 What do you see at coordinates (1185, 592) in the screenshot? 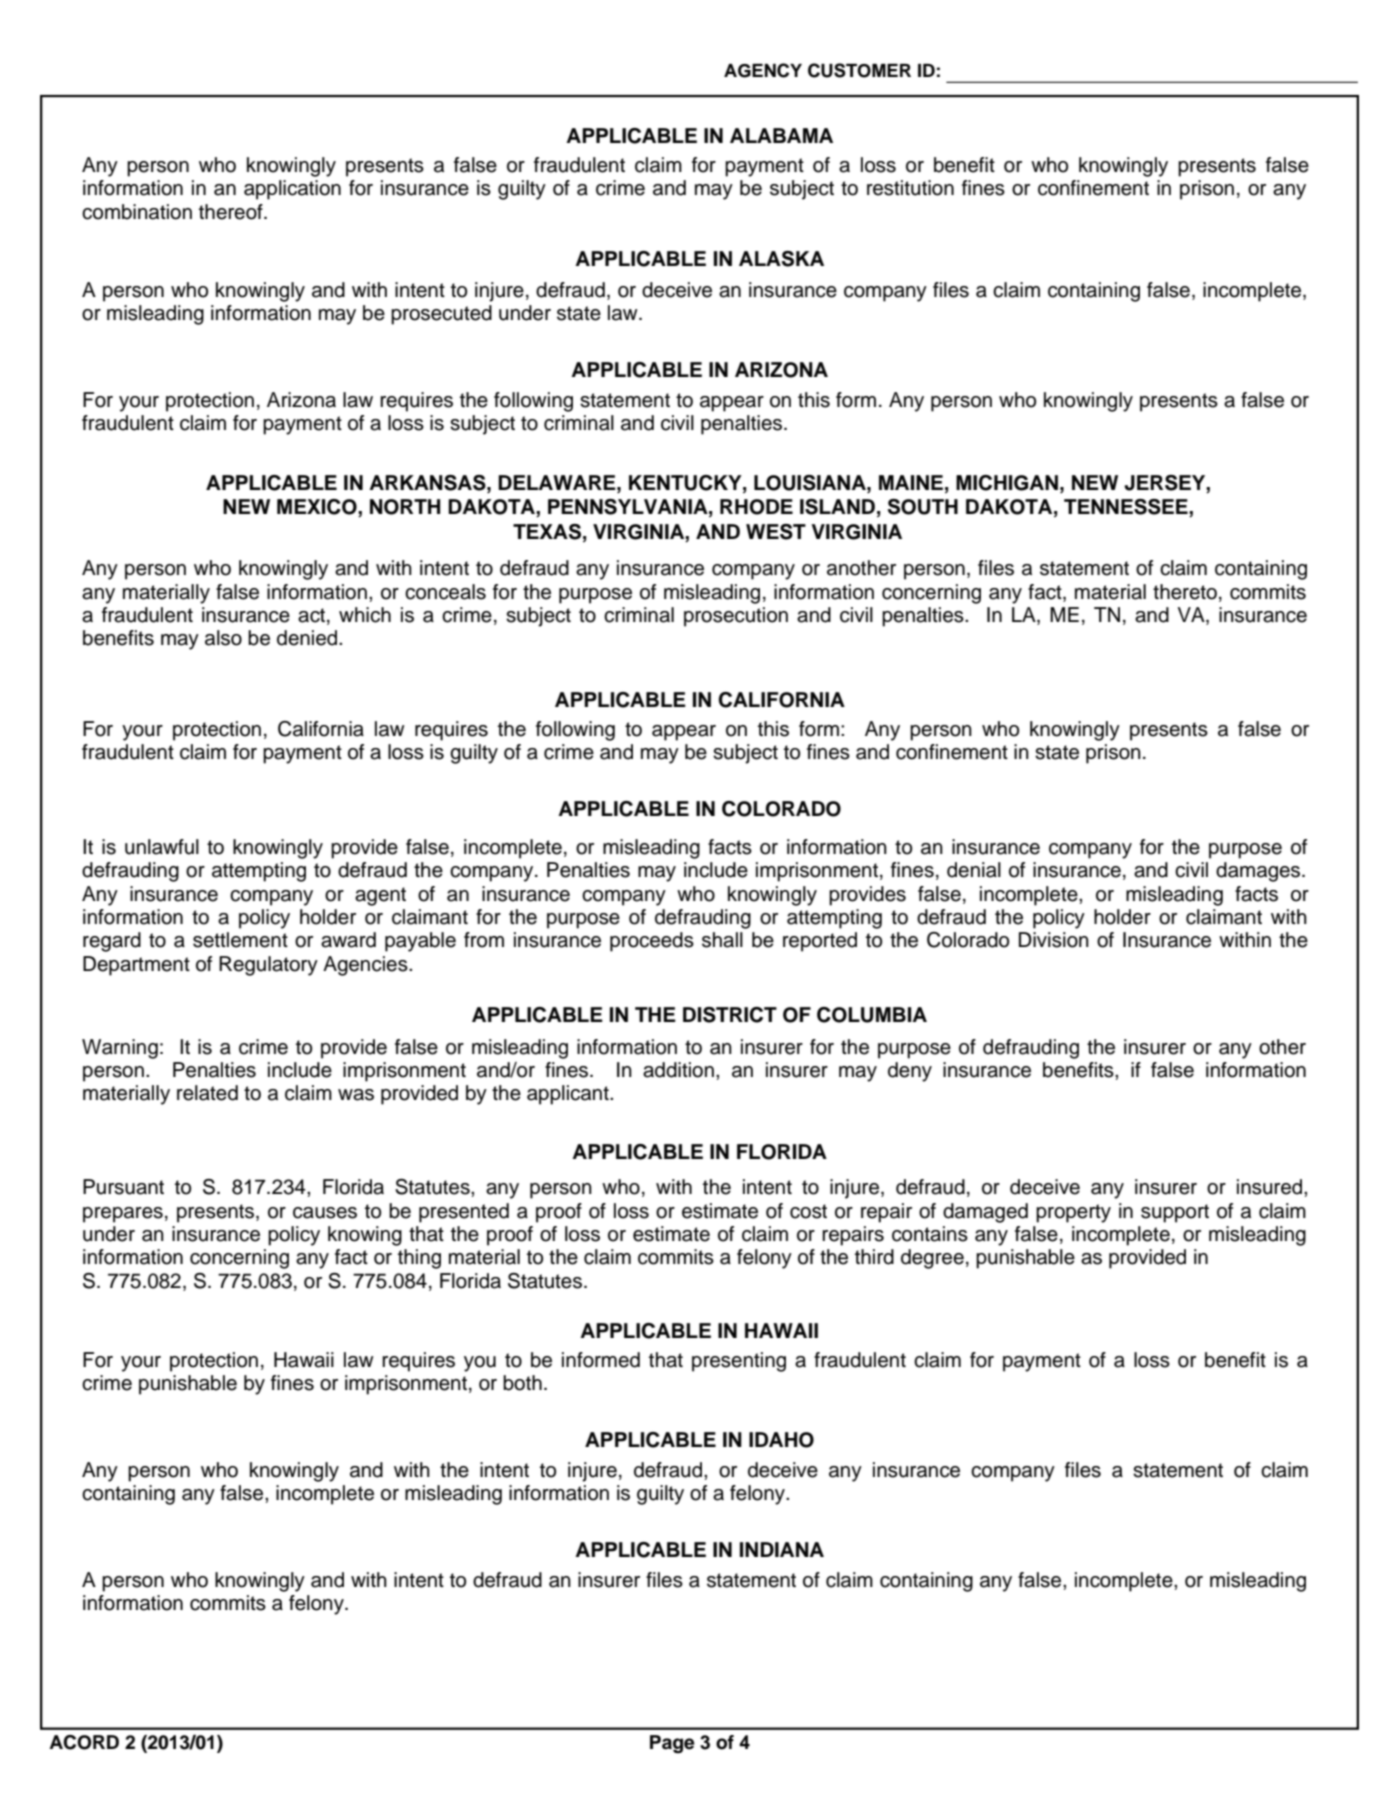
I see `thereto` at bounding box center [1185, 592].
